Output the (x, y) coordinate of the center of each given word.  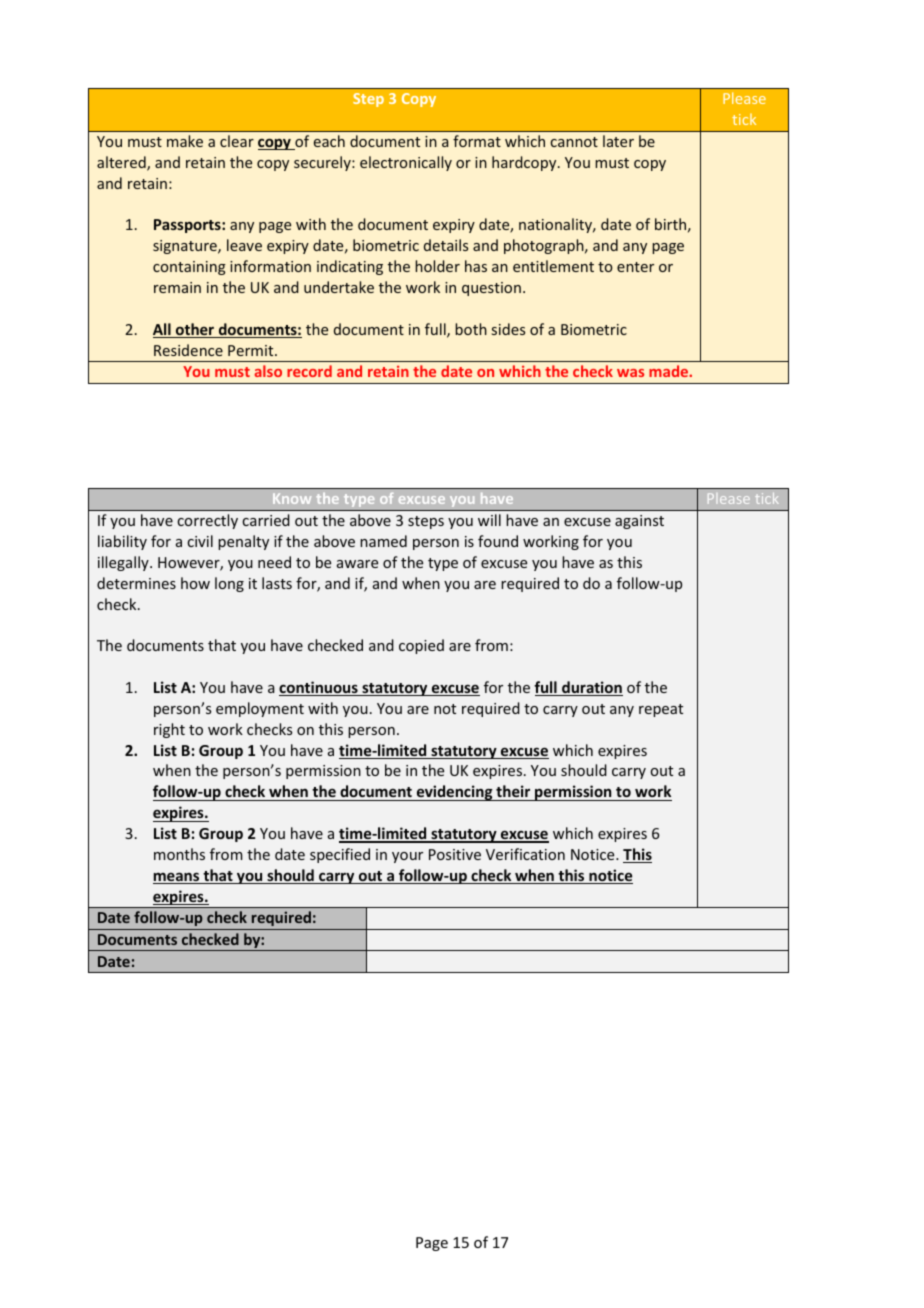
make (185, 141)
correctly (207, 521)
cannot (574, 142)
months (179, 854)
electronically (406, 163)
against (639, 522)
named (383, 541)
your (407, 857)
